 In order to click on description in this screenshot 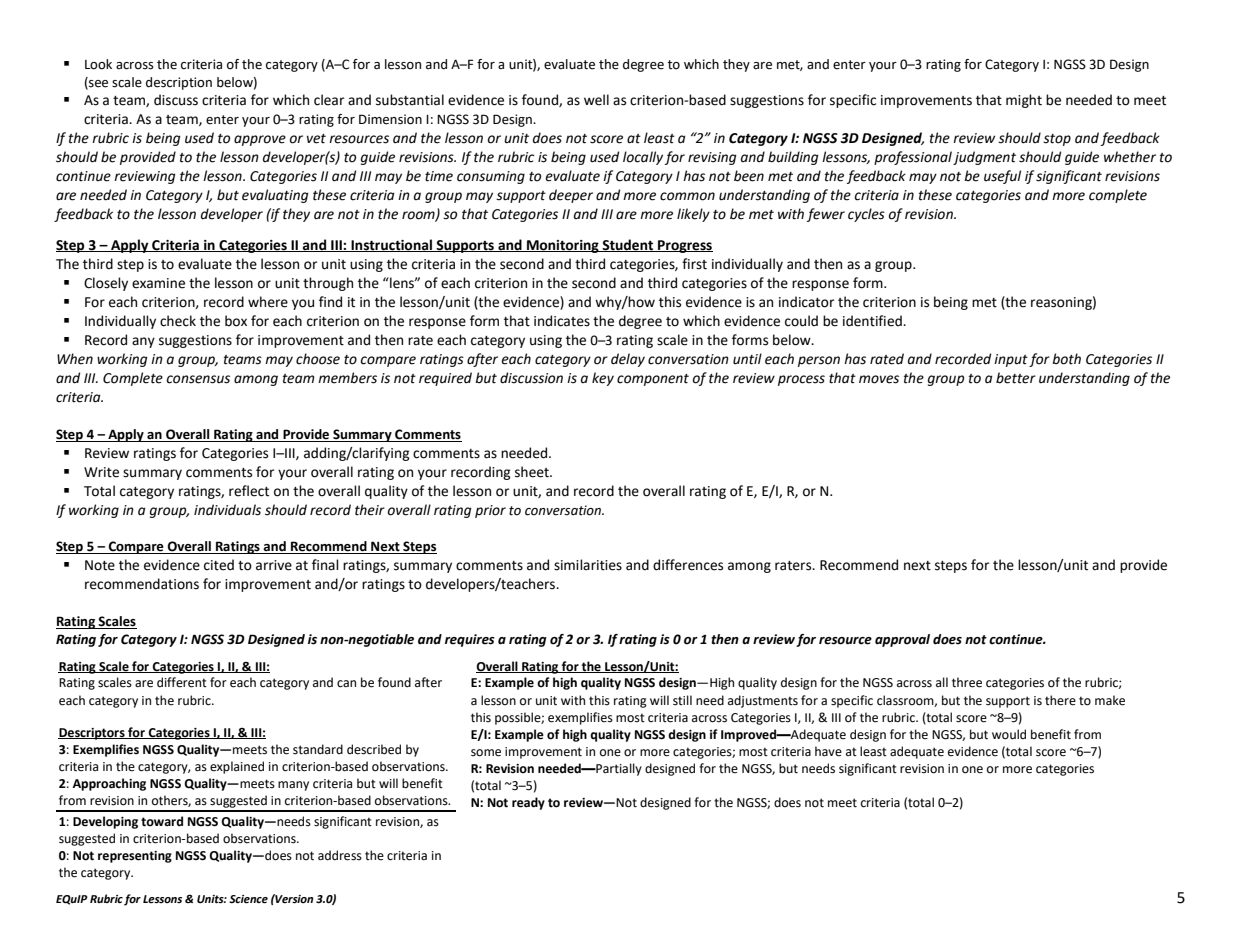, I will do `click(179, 83)`.
